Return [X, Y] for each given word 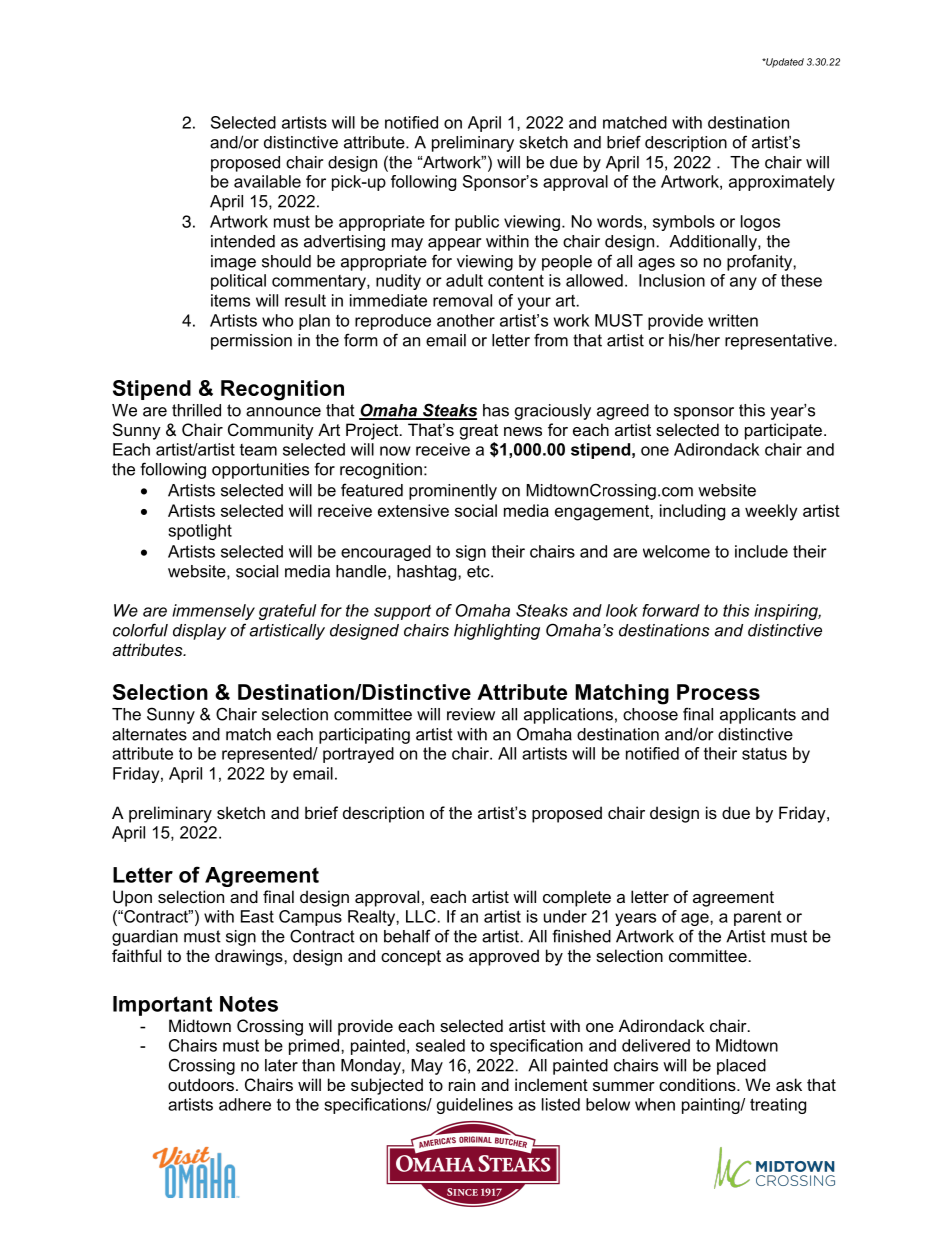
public [477, 223]
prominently [453, 492]
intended [243, 241]
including [692, 512]
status [764, 754]
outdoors [201, 1084]
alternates [149, 734]
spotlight [200, 532]
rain [462, 1084]
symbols [684, 223]
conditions [698, 1084]
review [471, 714]
